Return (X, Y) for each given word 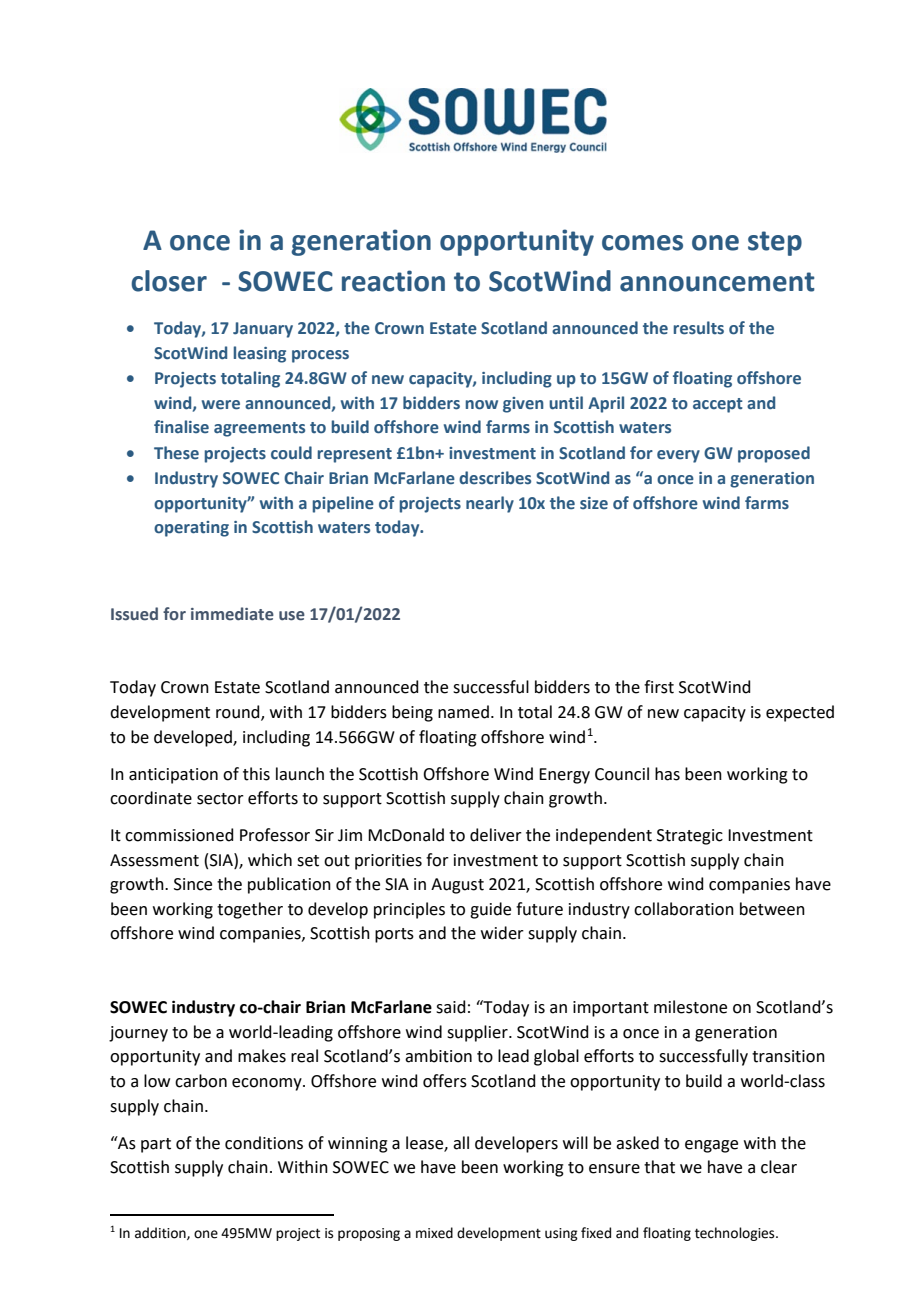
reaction (393, 281)
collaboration (684, 909)
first (659, 687)
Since (193, 884)
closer (169, 281)
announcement (717, 282)
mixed (434, 1233)
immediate (232, 614)
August (457, 886)
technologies (736, 1234)
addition (161, 1233)
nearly (490, 504)
